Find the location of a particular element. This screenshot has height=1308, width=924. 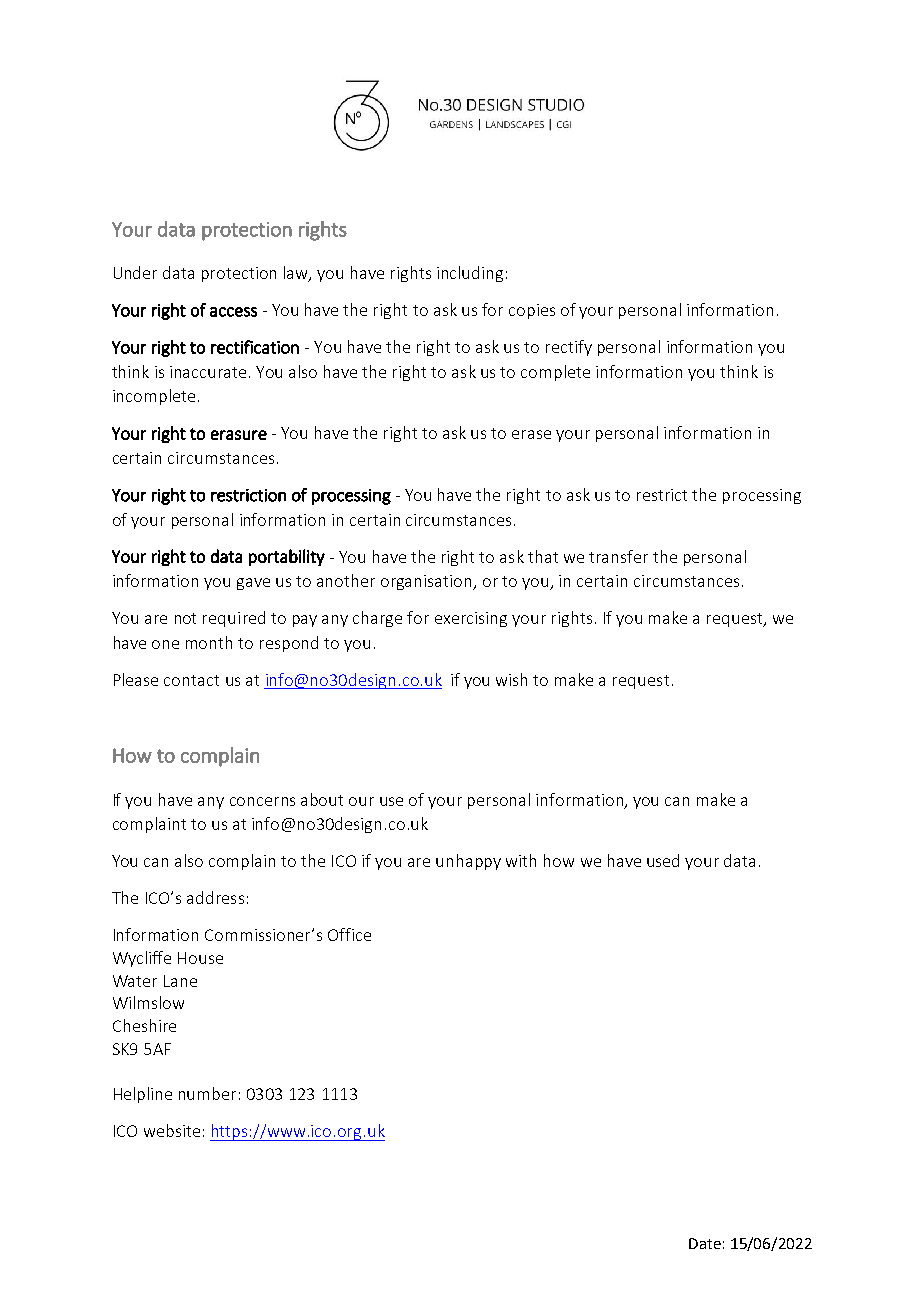

including is located at coordinates (470, 274).
